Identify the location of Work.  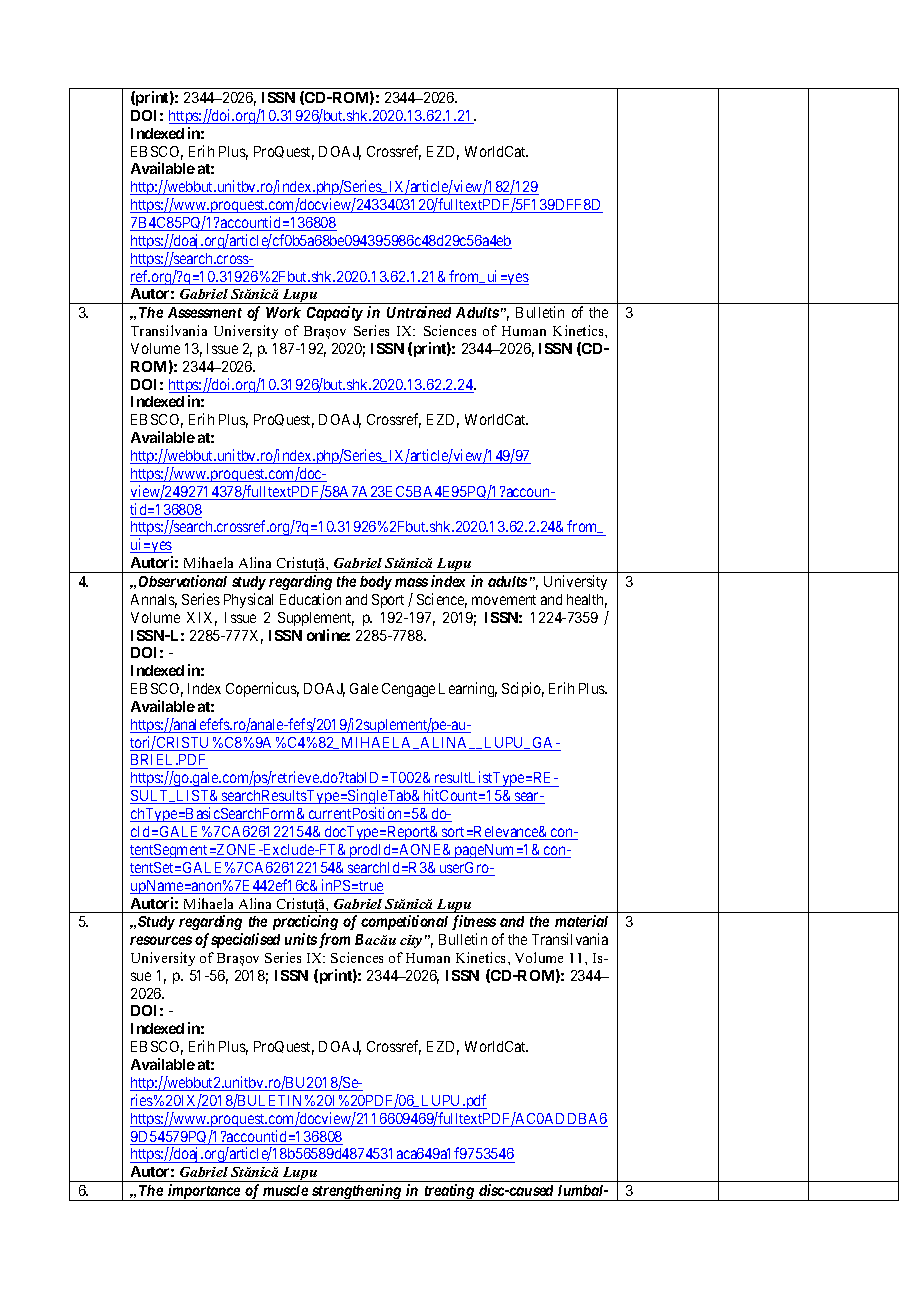
(283, 312).
